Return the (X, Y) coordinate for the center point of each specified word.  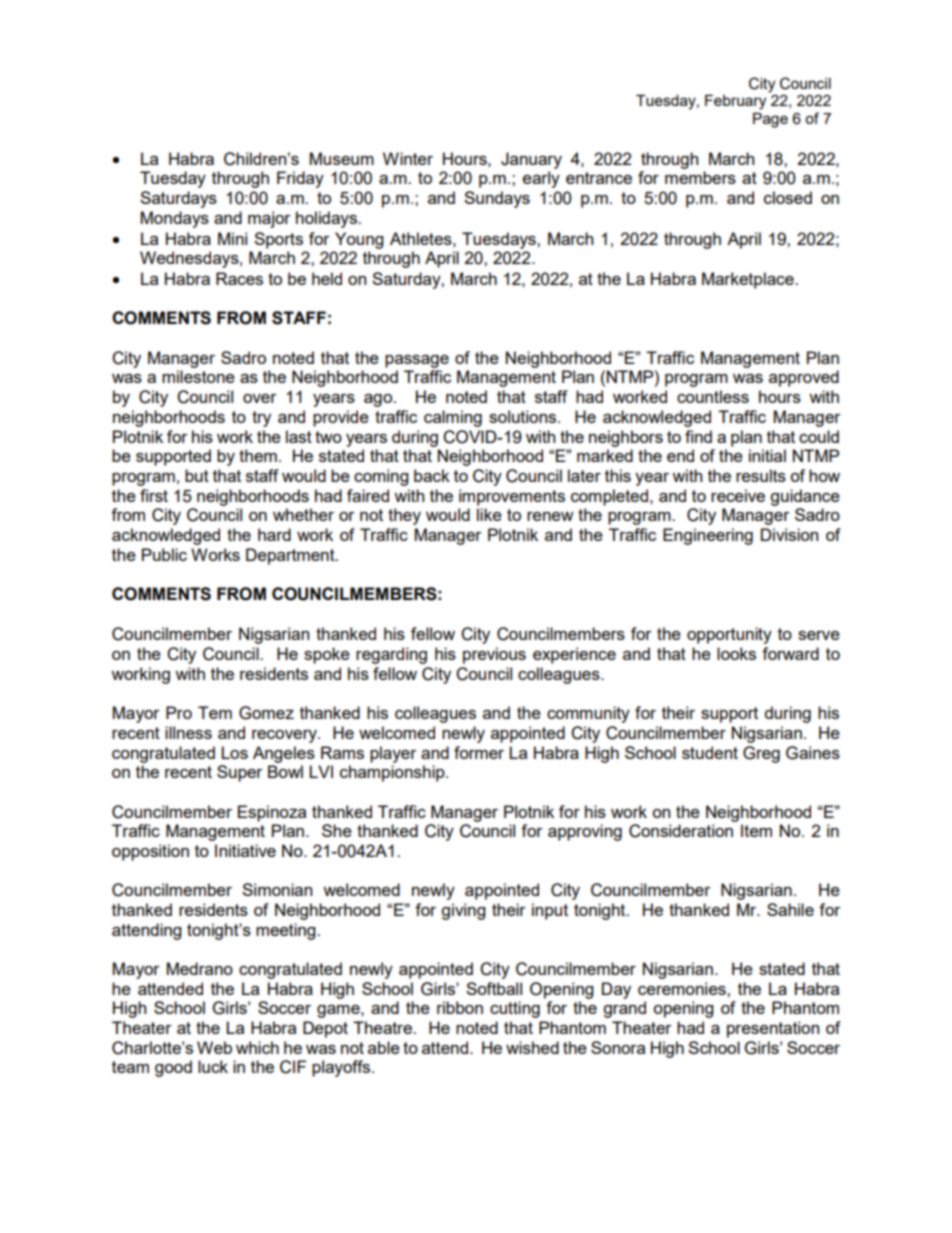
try (261, 419)
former (479, 752)
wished (532, 1047)
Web (214, 1047)
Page (770, 120)
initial (767, 455)
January (531, 160)
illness (188, 732)
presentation (773, 1029)
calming (453, 418)
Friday (300, 179)
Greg (761, 754)
